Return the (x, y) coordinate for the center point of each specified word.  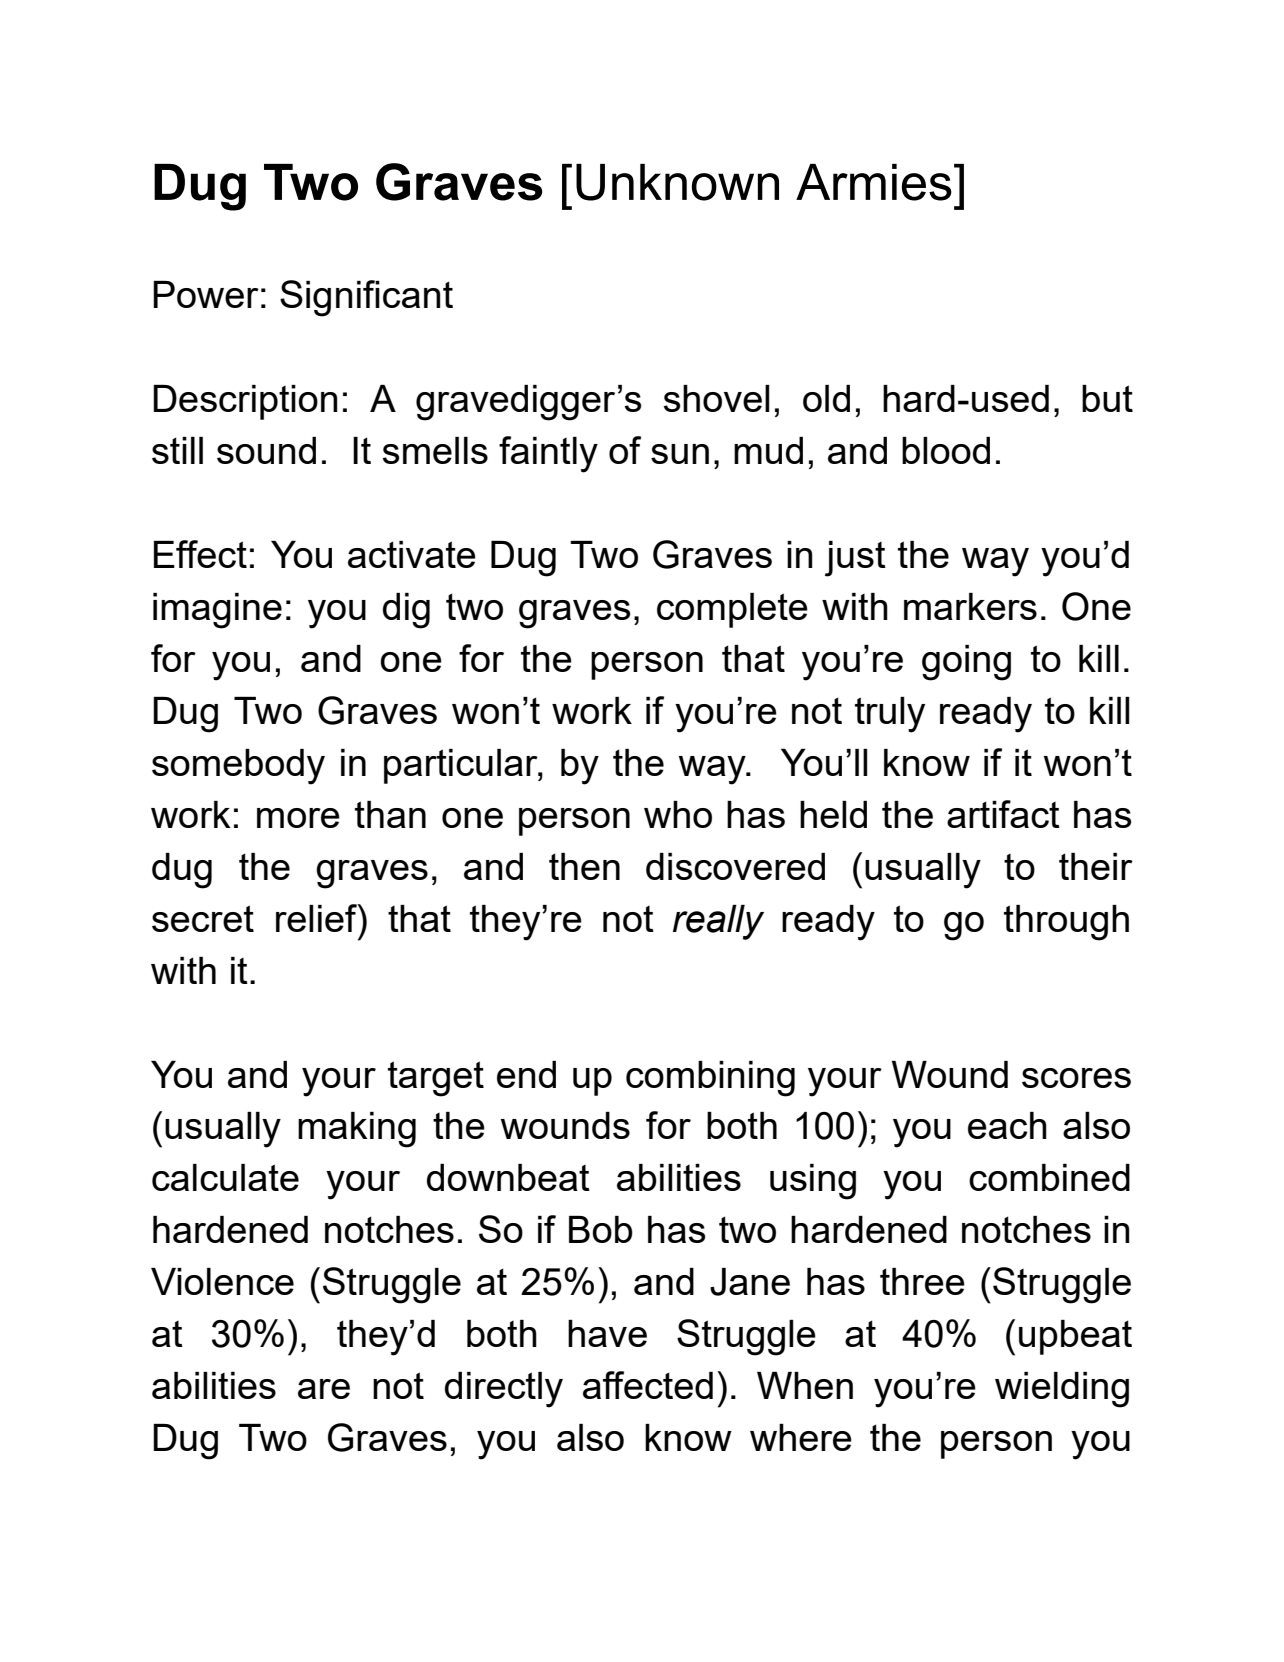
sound (266, 450)
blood (946, 450)
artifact (1003, 814)
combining (710, 1079)
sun (680, 454)
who (678, 814)
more (298, 818)
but (1107, 398)
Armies (874, 182)
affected (648, 1385)
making (357, 1130)
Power (206, 294)
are (324, 1389)
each (1007, 1125)
